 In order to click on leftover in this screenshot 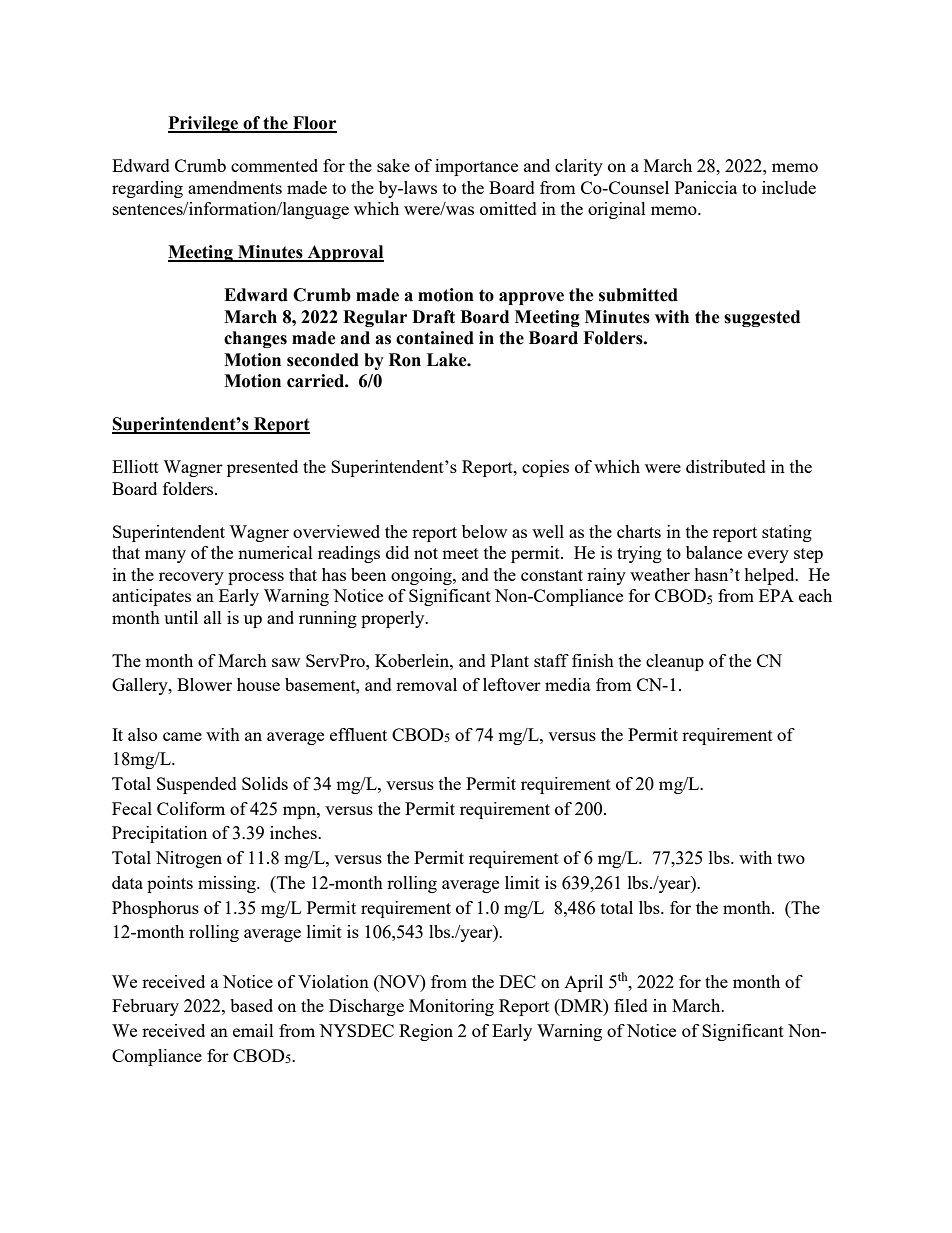, I will do `click(512, 684)`.
